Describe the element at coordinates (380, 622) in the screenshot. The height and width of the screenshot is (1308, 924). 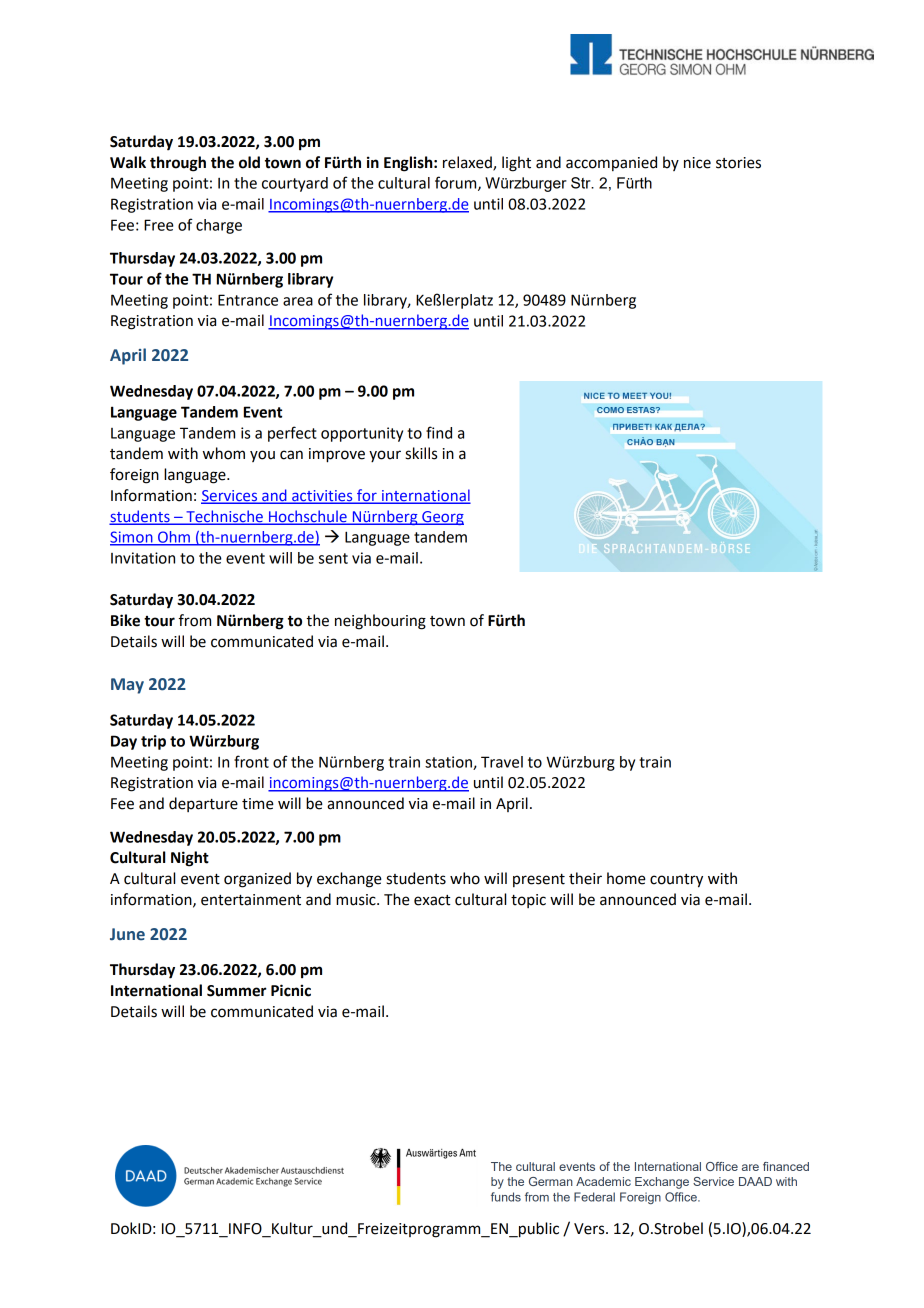
I see `neighbouring` at that location.
